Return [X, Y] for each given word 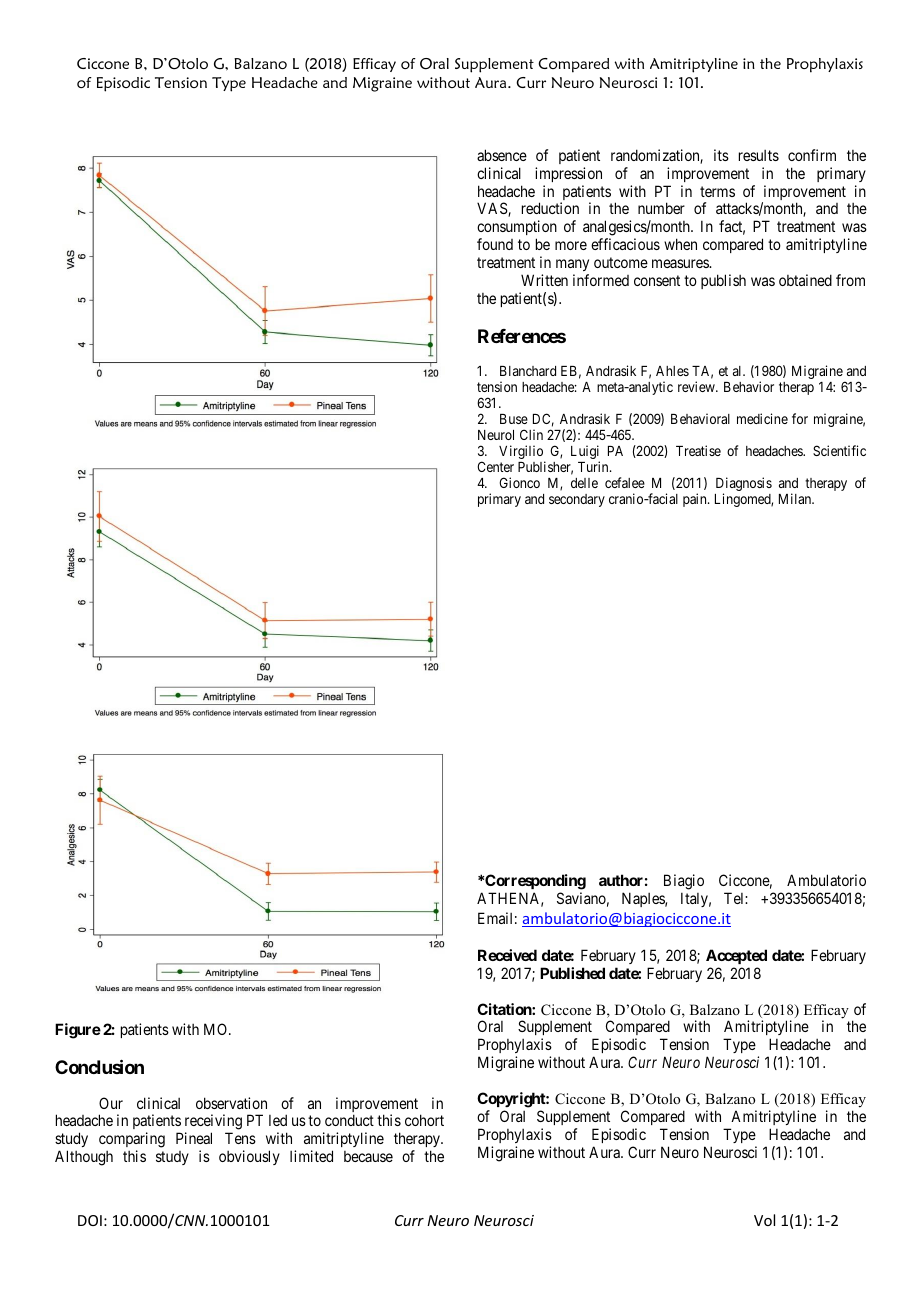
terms [717, 191]
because [368, 1156]
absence [502, 155]
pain [696, 500]
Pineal [194, 1138]
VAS [493, 209]
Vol [764, 1220]
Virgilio [522, 453]
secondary [577, 500]
